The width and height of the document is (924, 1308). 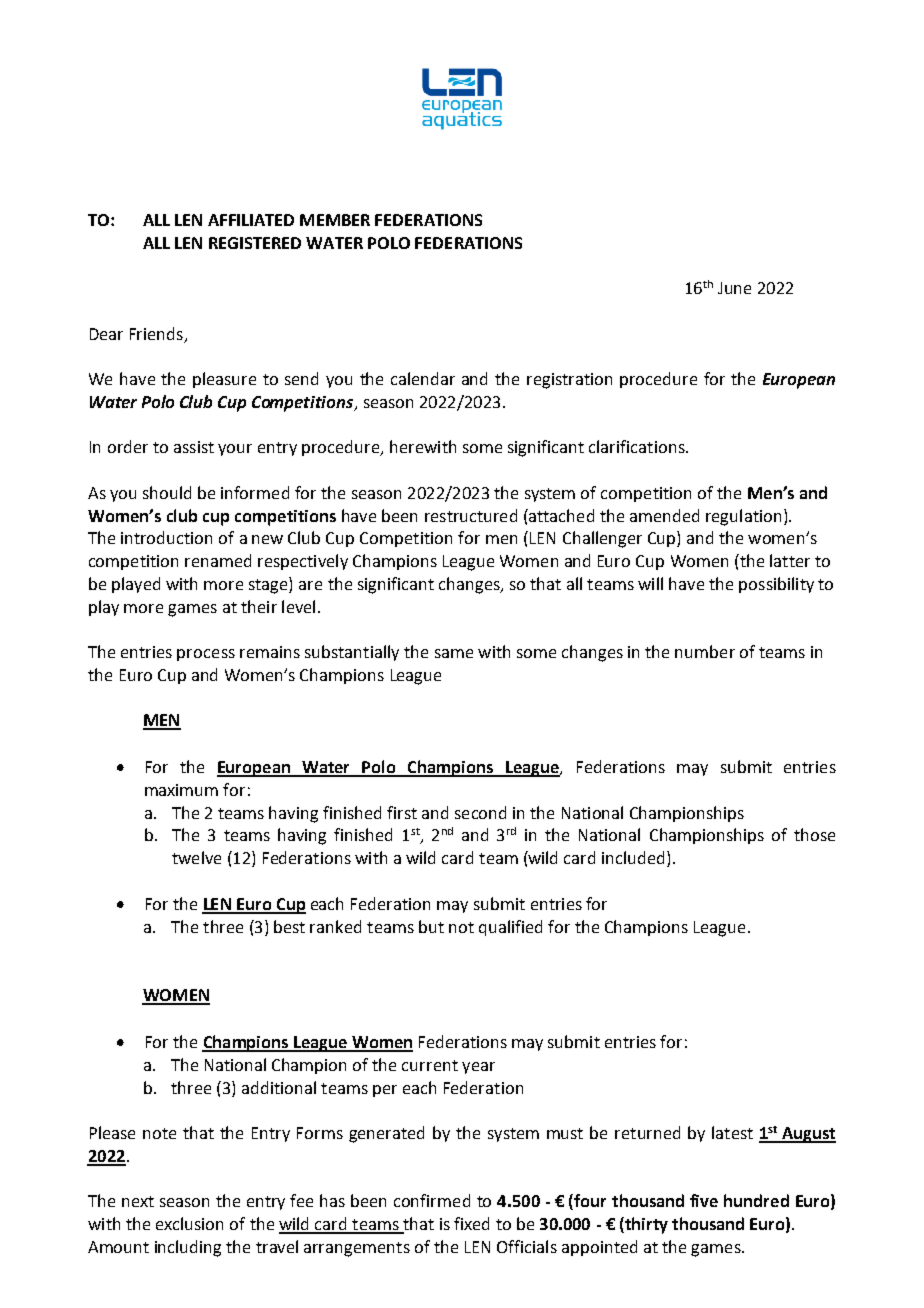 What do you see at coordinates (704, 1200) in the document?
I see `five` at bounding box center [704, 1200].
